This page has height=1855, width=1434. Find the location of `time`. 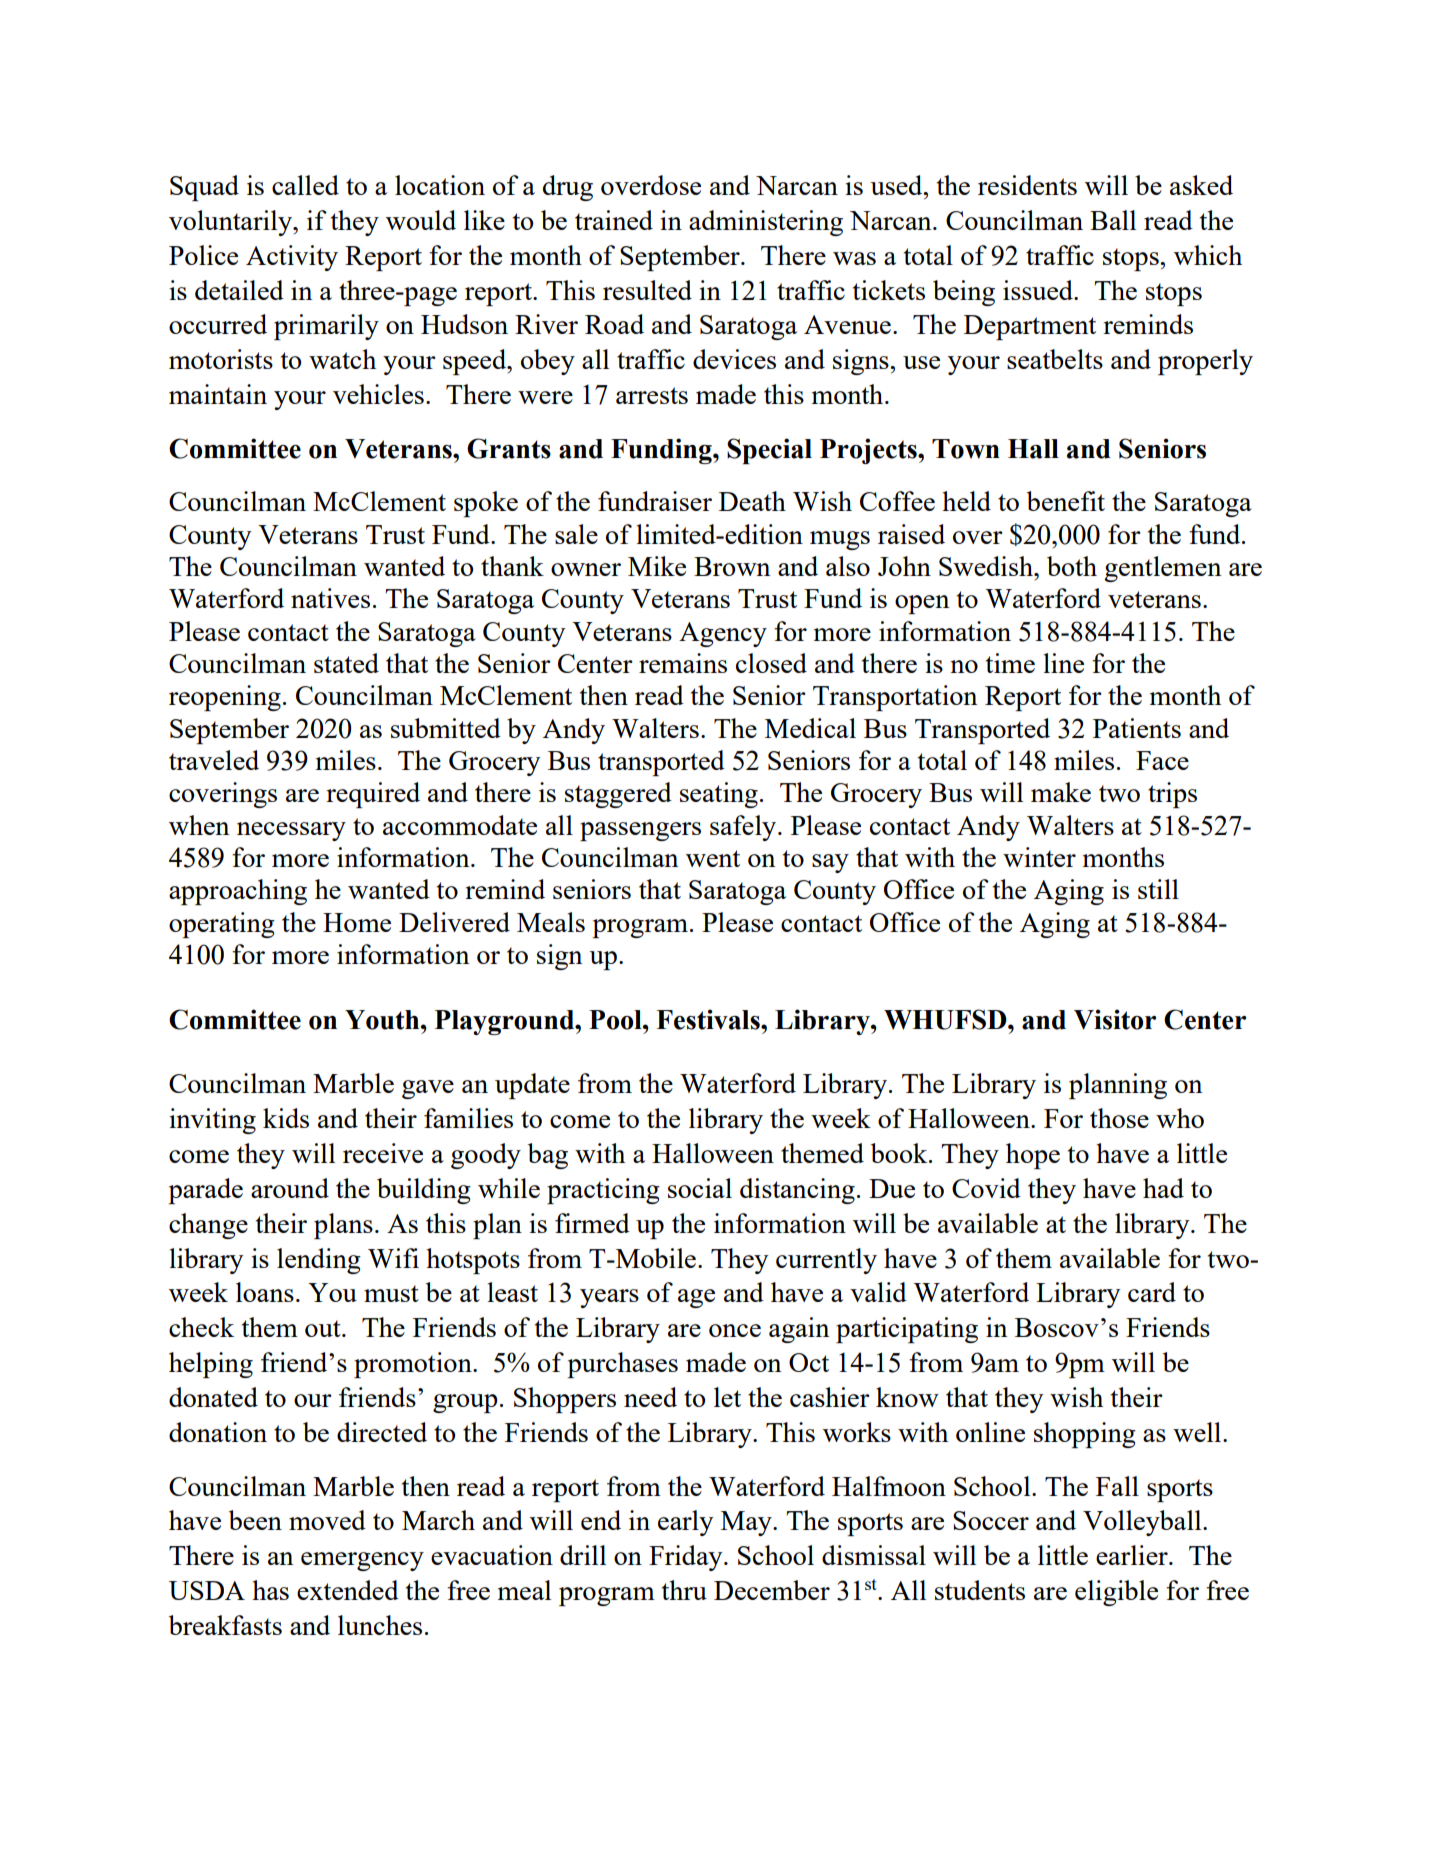

time is located at coordinates (1010, 663).
